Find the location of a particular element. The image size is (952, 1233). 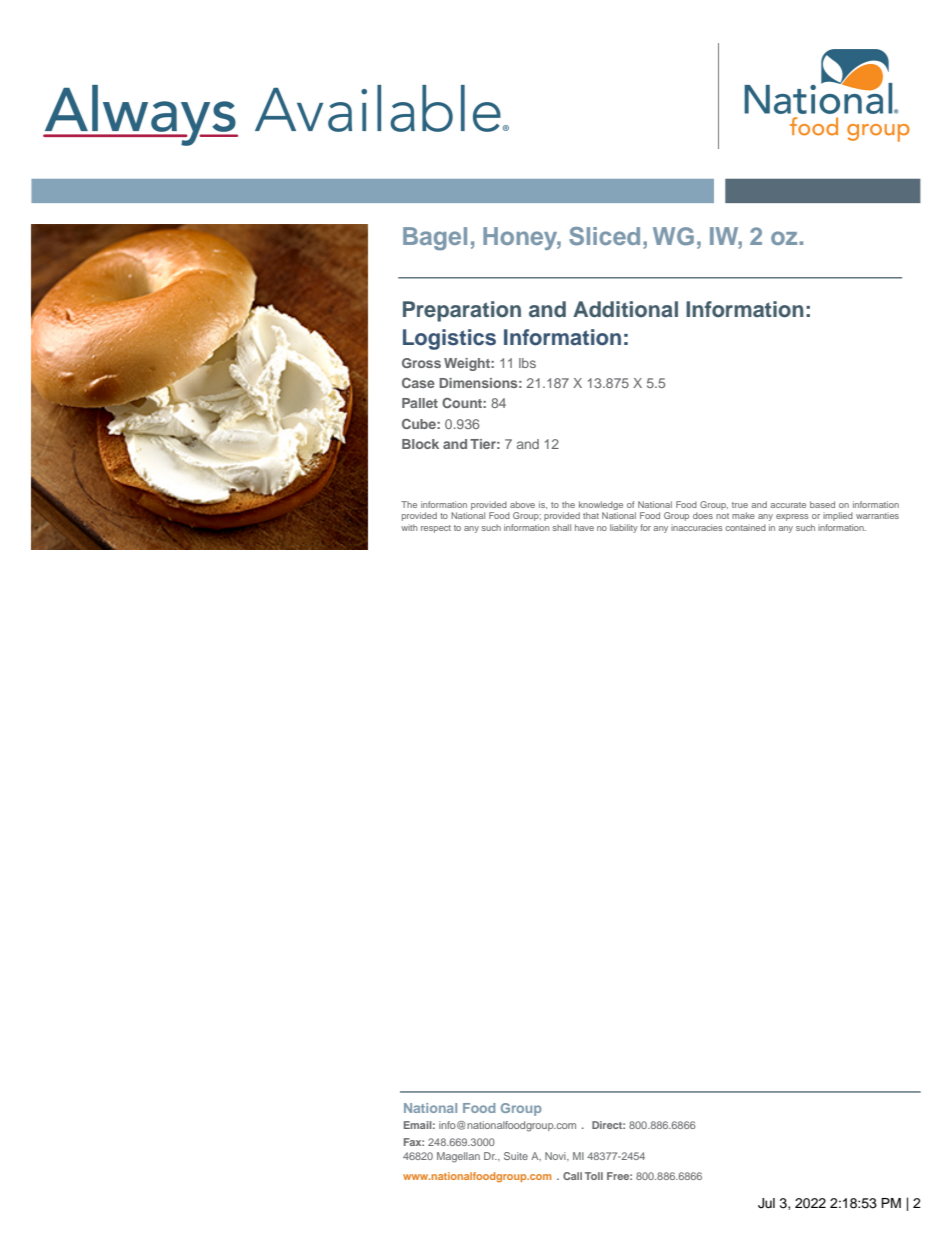

Bagel is located at coordinates (435, 238).
